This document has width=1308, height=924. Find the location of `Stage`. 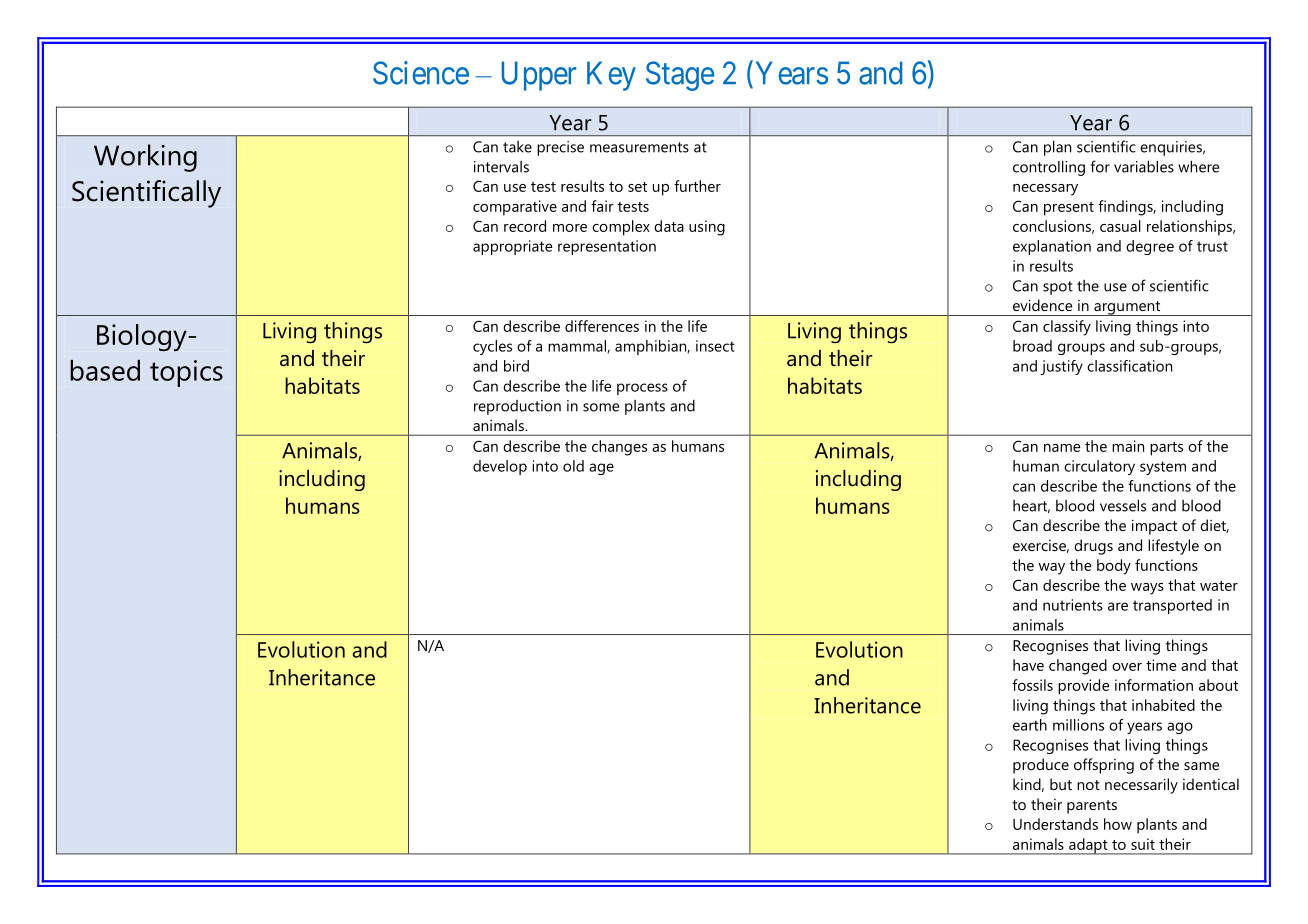

Stage is located at coordinates (680, 76).
